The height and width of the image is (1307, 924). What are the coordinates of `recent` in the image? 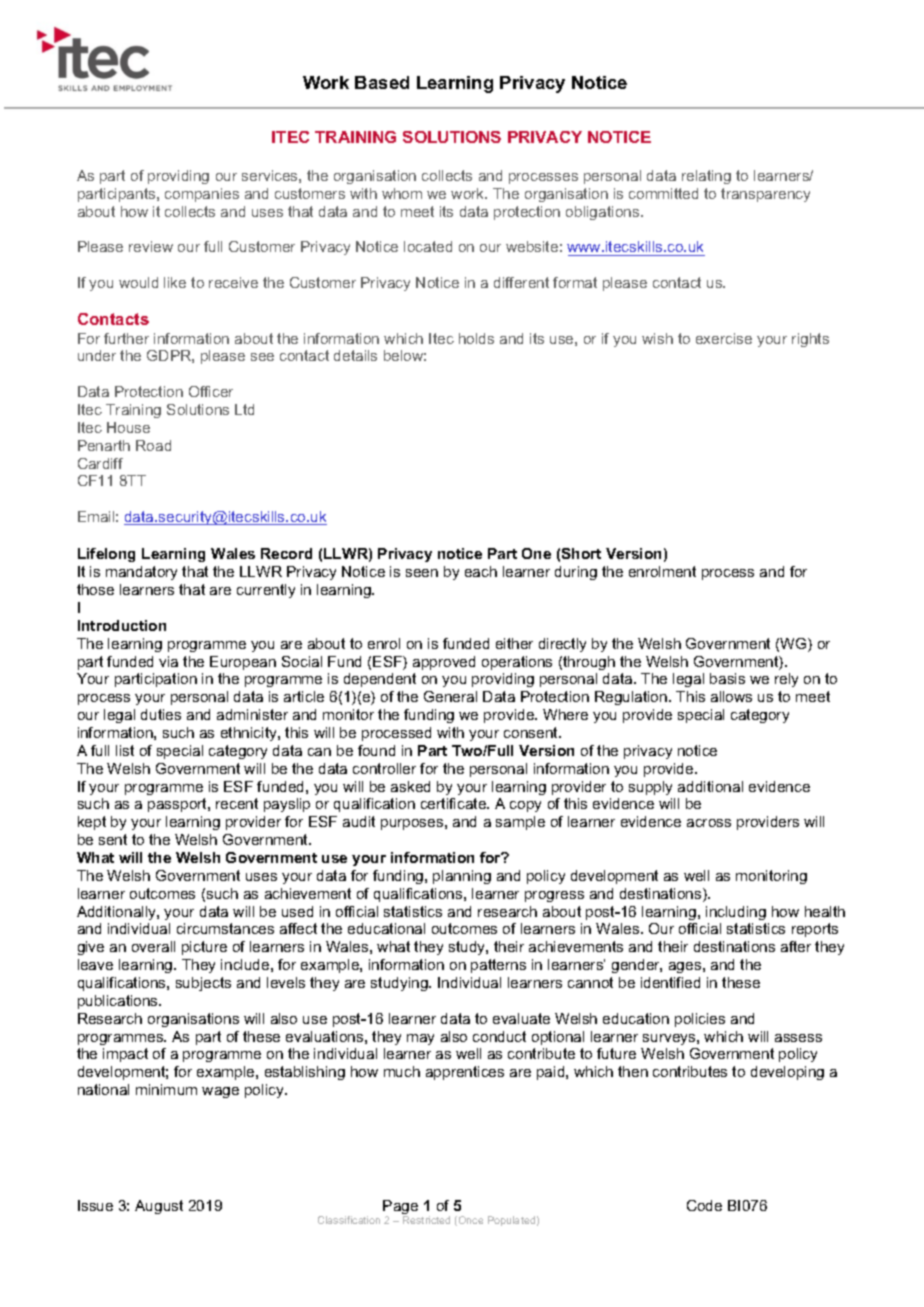 It's located at (237, 803).
